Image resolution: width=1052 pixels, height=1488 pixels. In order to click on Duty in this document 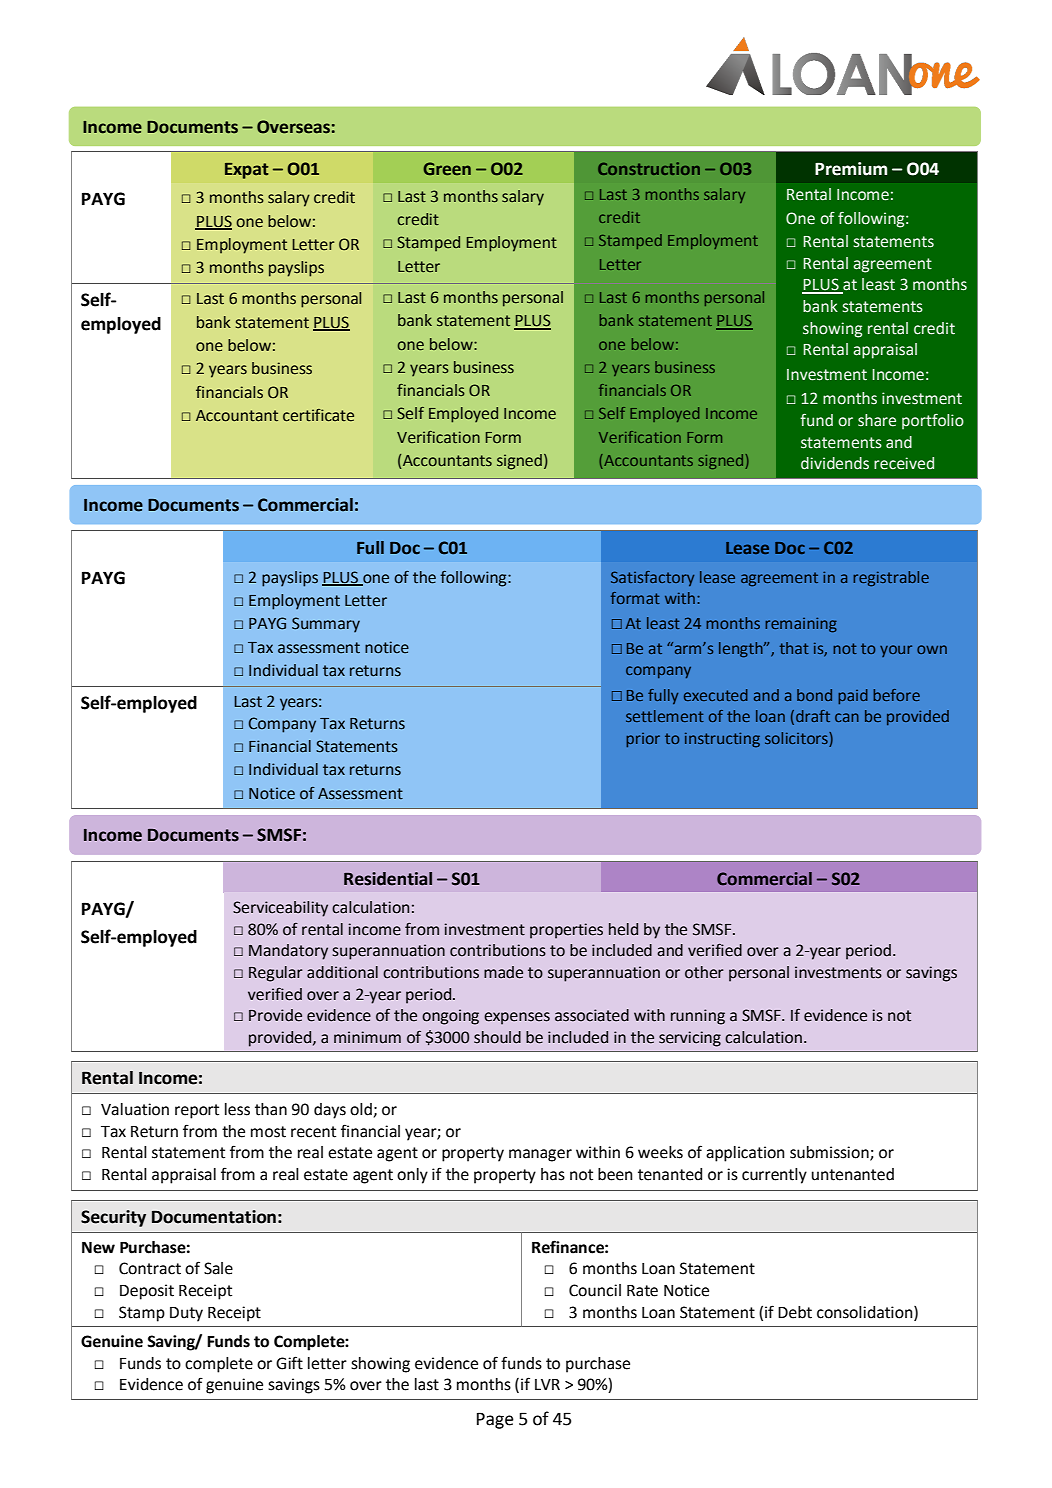, I will do `click(186, 1314)`.
